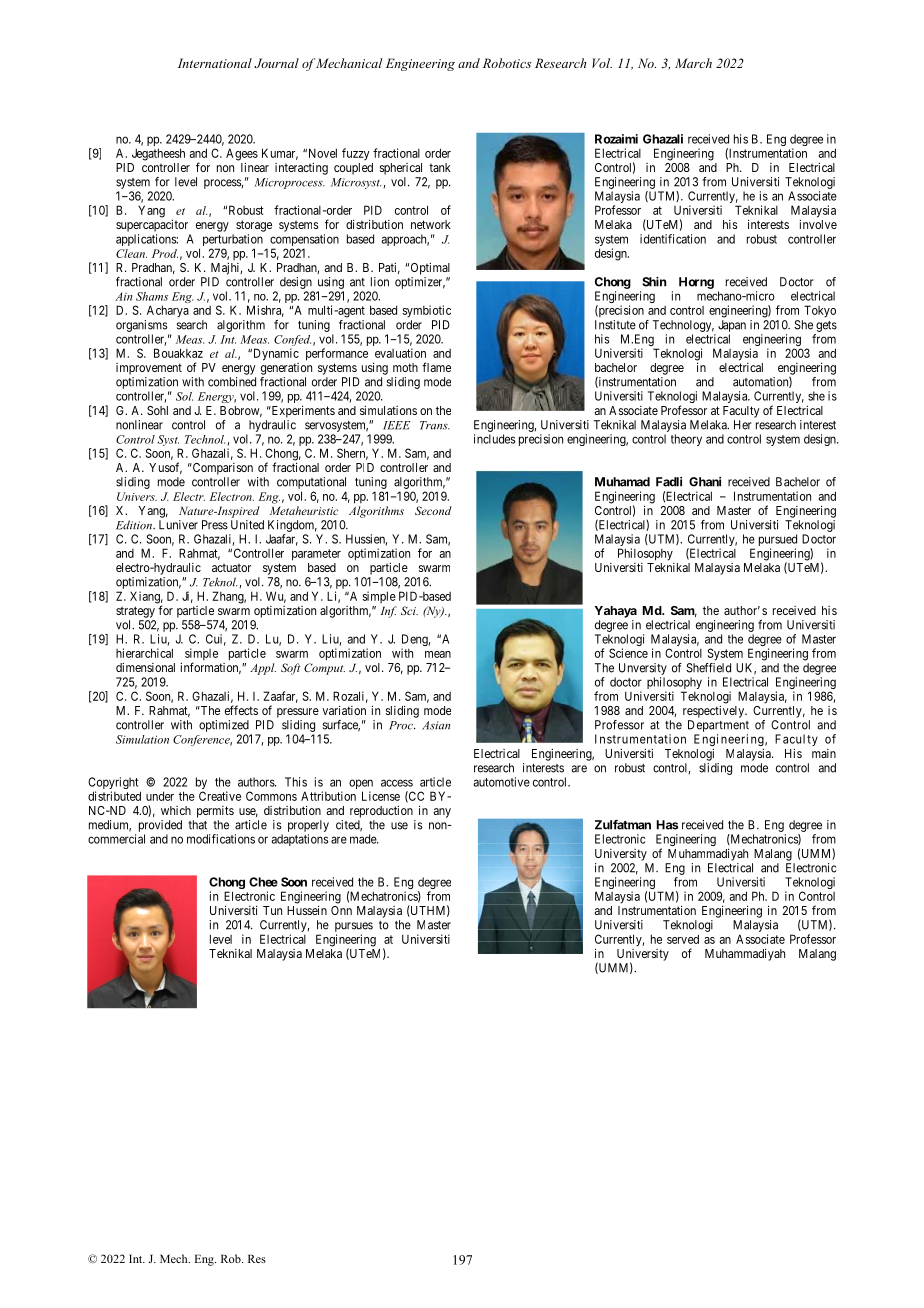 Image resolution: width=924 pixels, height=1308 pixels. I want to click on March, so click(693, 63).
